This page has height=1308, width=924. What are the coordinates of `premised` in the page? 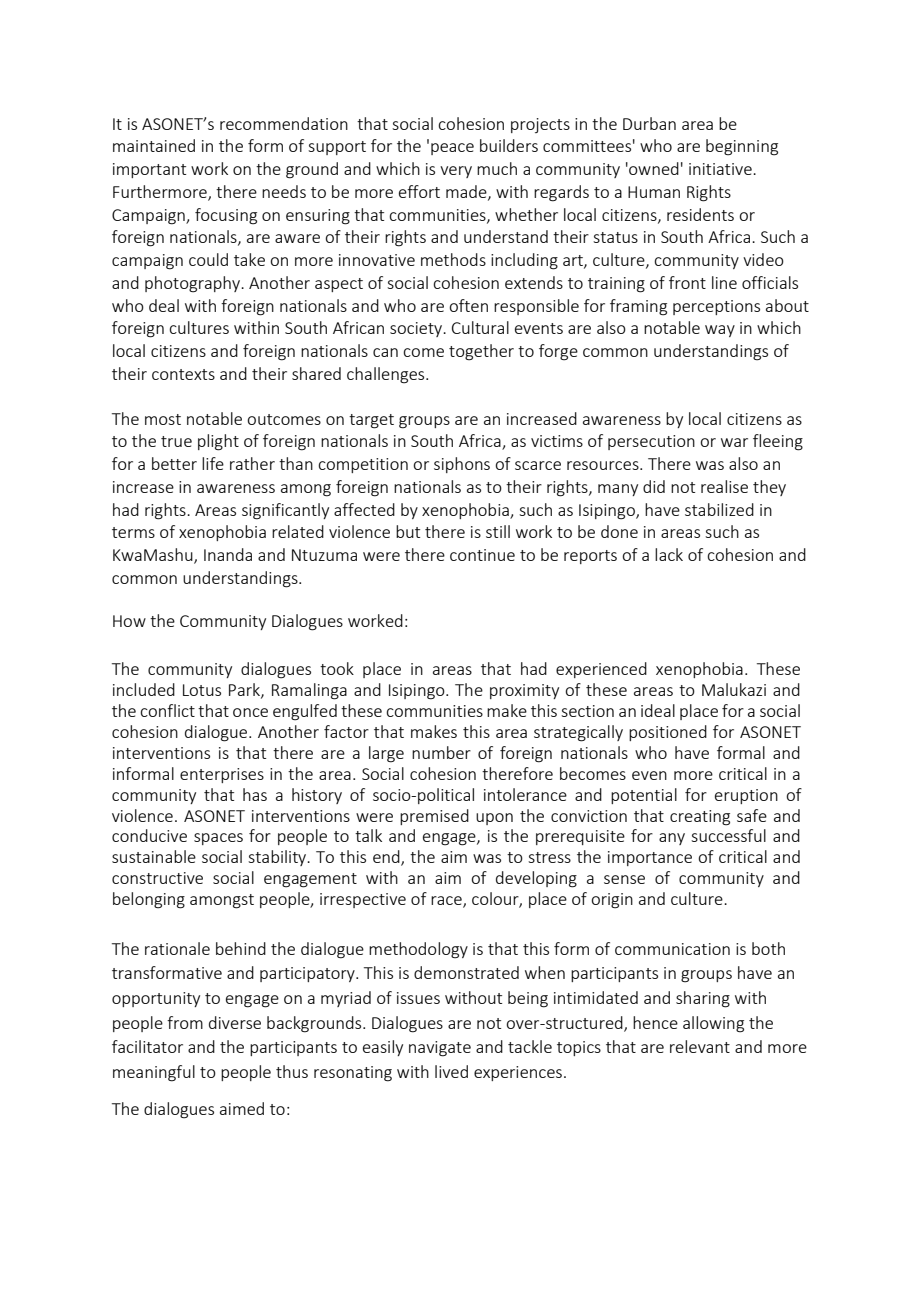 It's located at (434, 817).
